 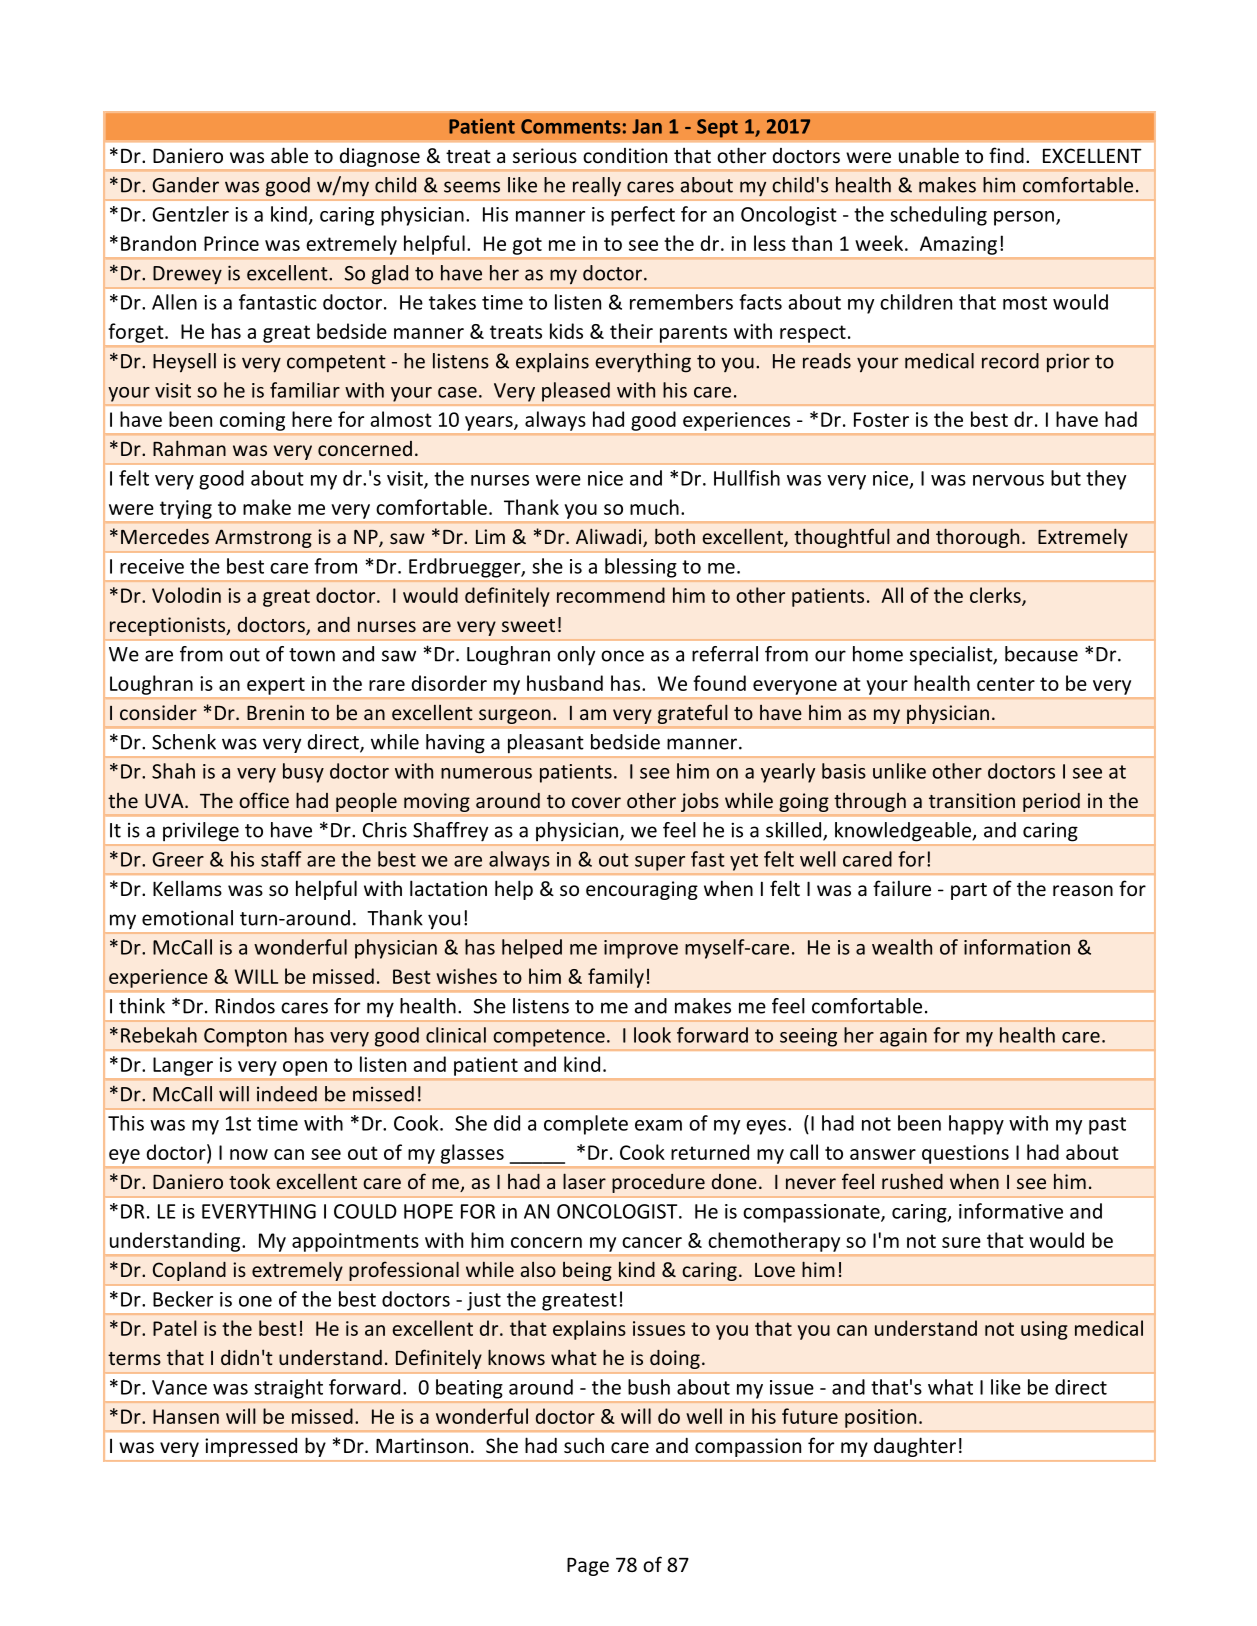 What do you see at coordinates (281, 859) in the screenshot?
I see `staff` at bounding box center [281, 859].
